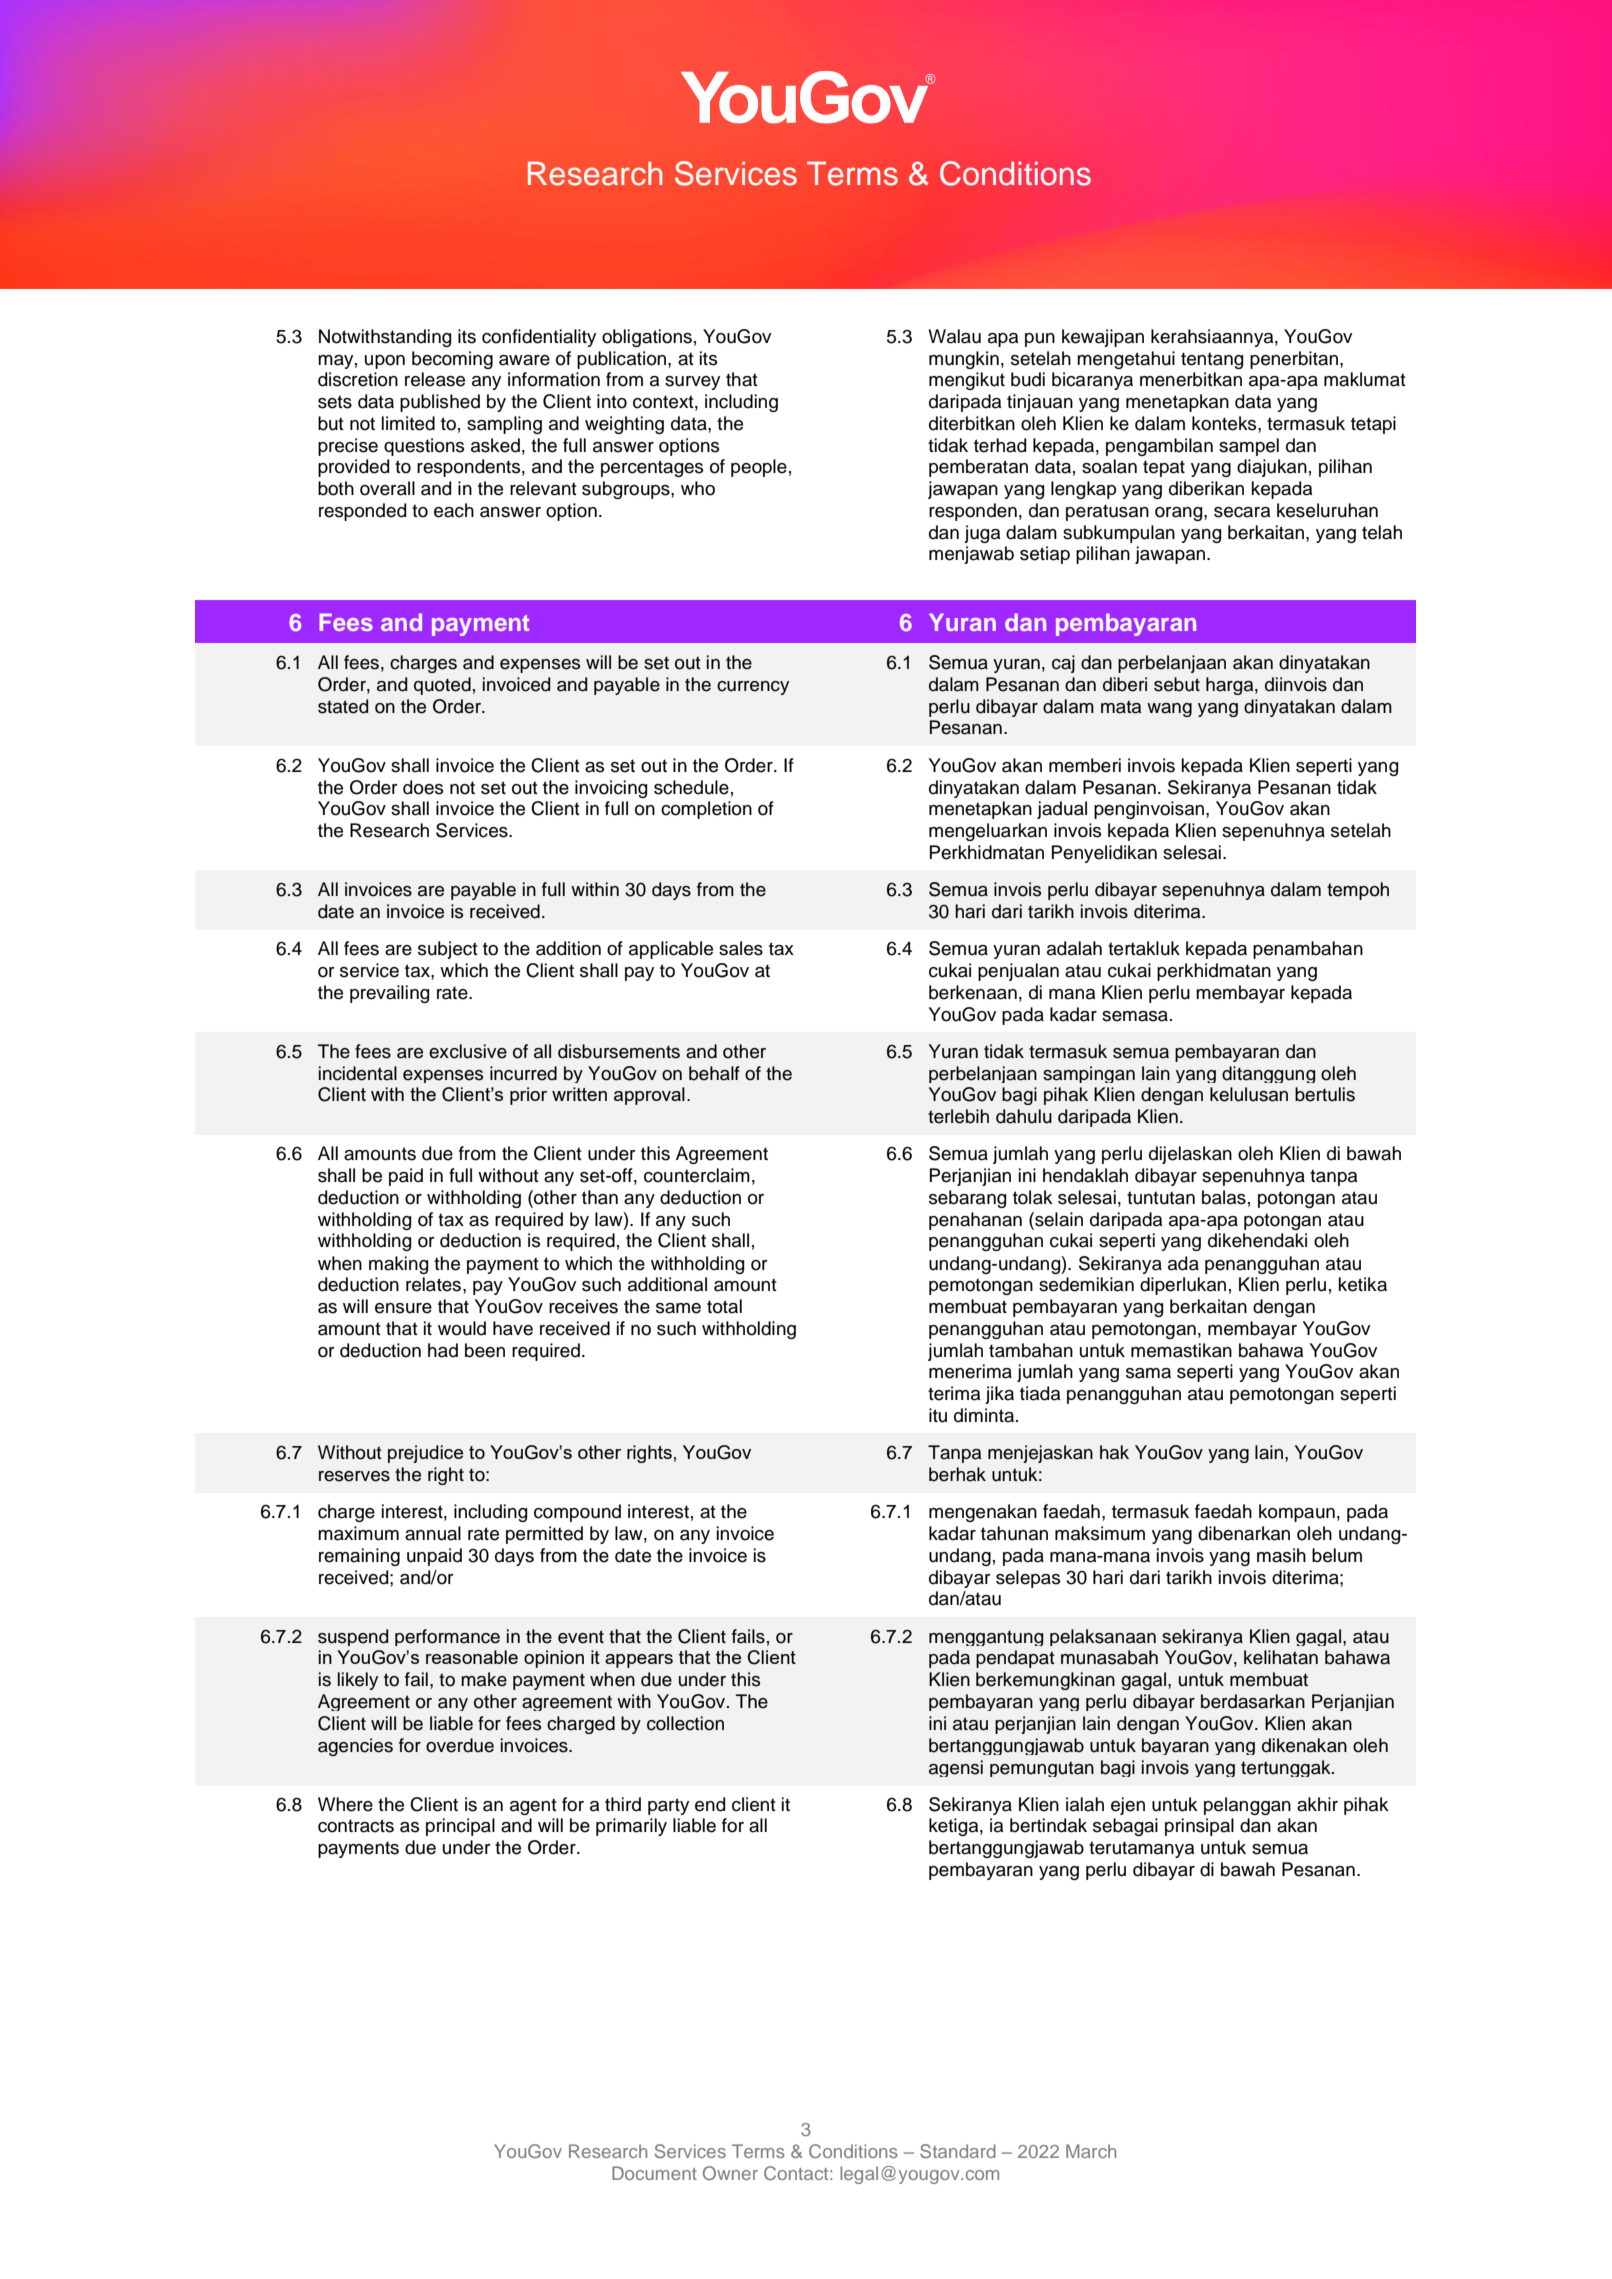  What do you see at coordinates (484, 1679) in the document?
I see `make` at bounding box center [484, 1679].
